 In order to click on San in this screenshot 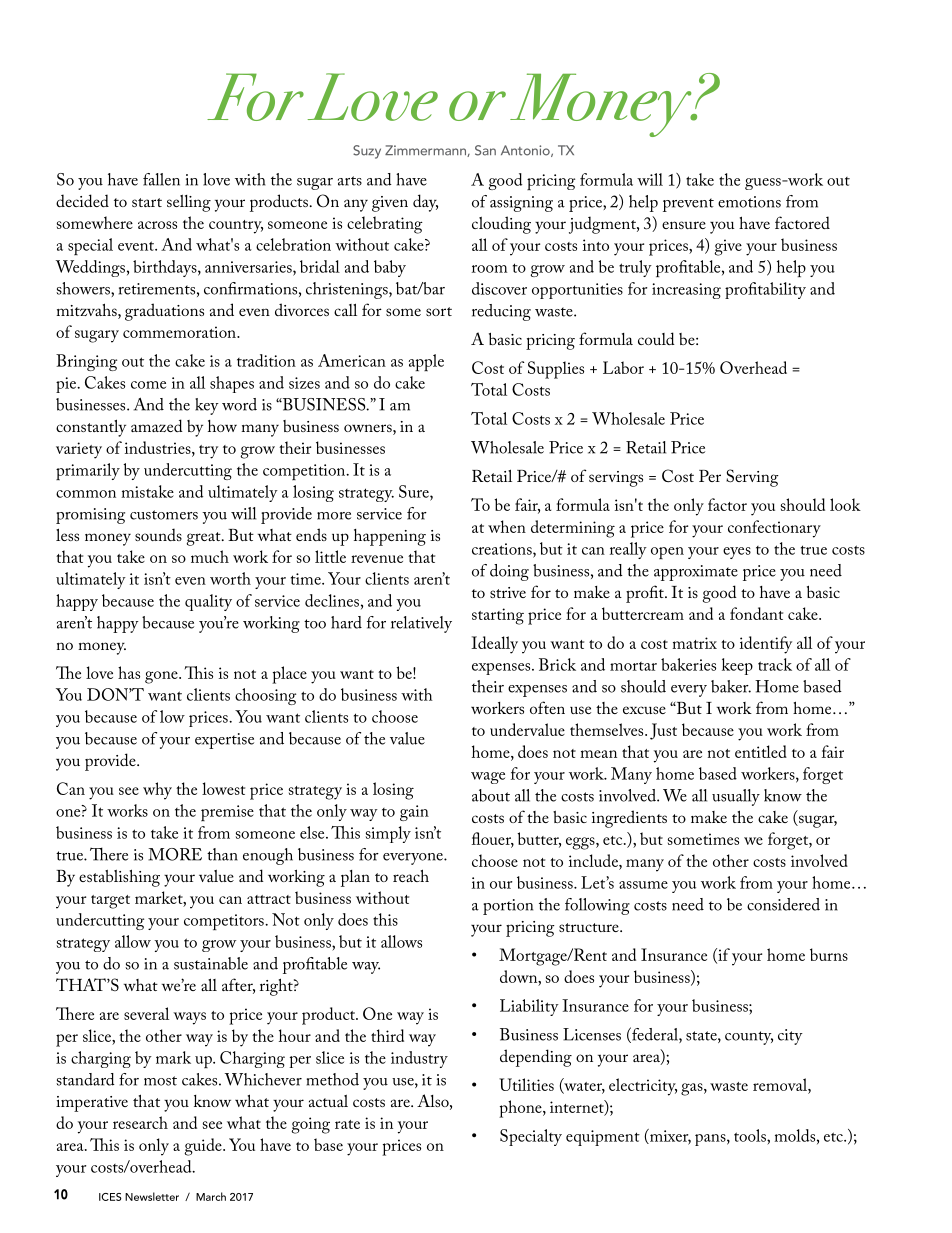, I will do `click(485, 150)`.
